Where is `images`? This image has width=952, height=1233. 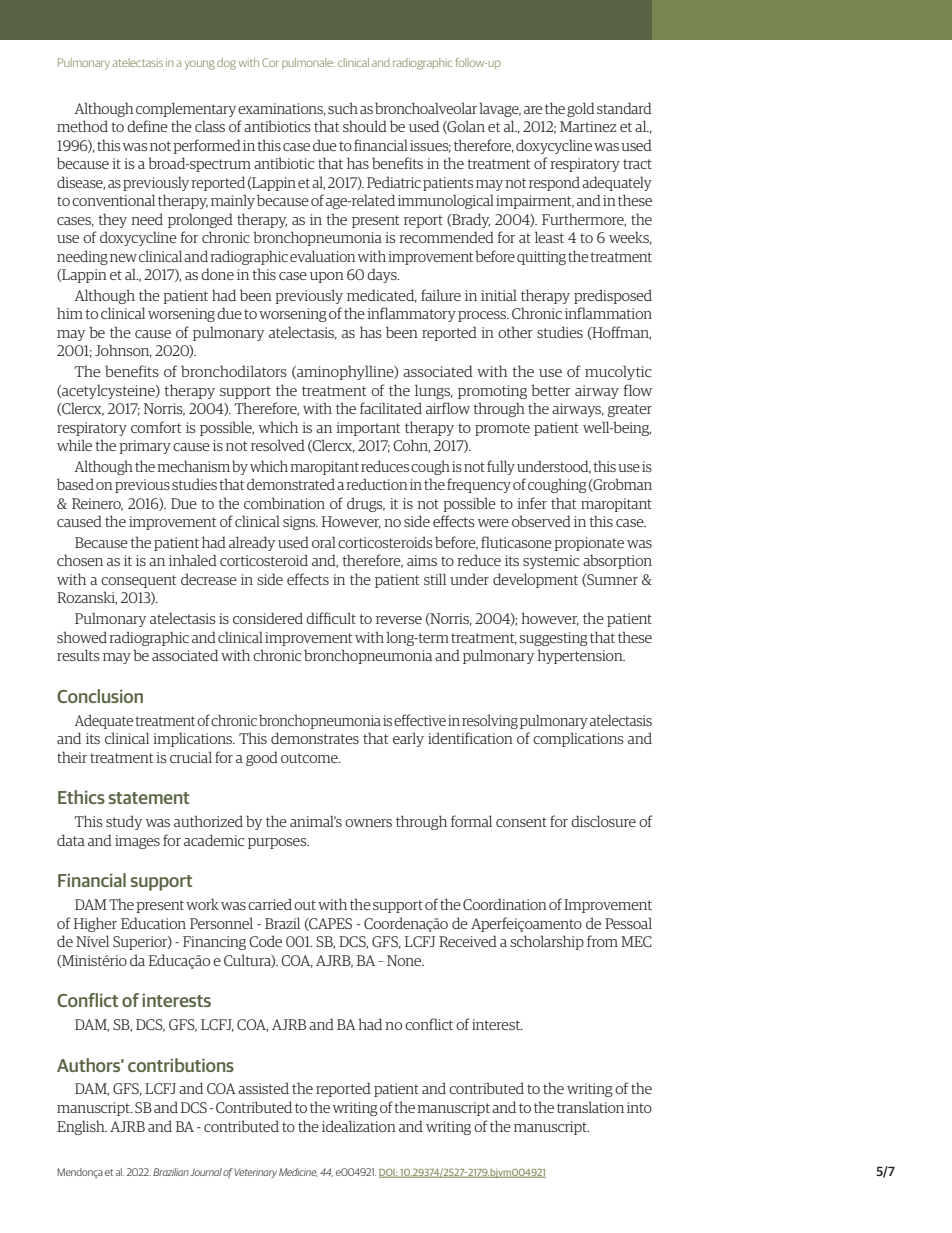
images is located at coordinates (137, 842).
